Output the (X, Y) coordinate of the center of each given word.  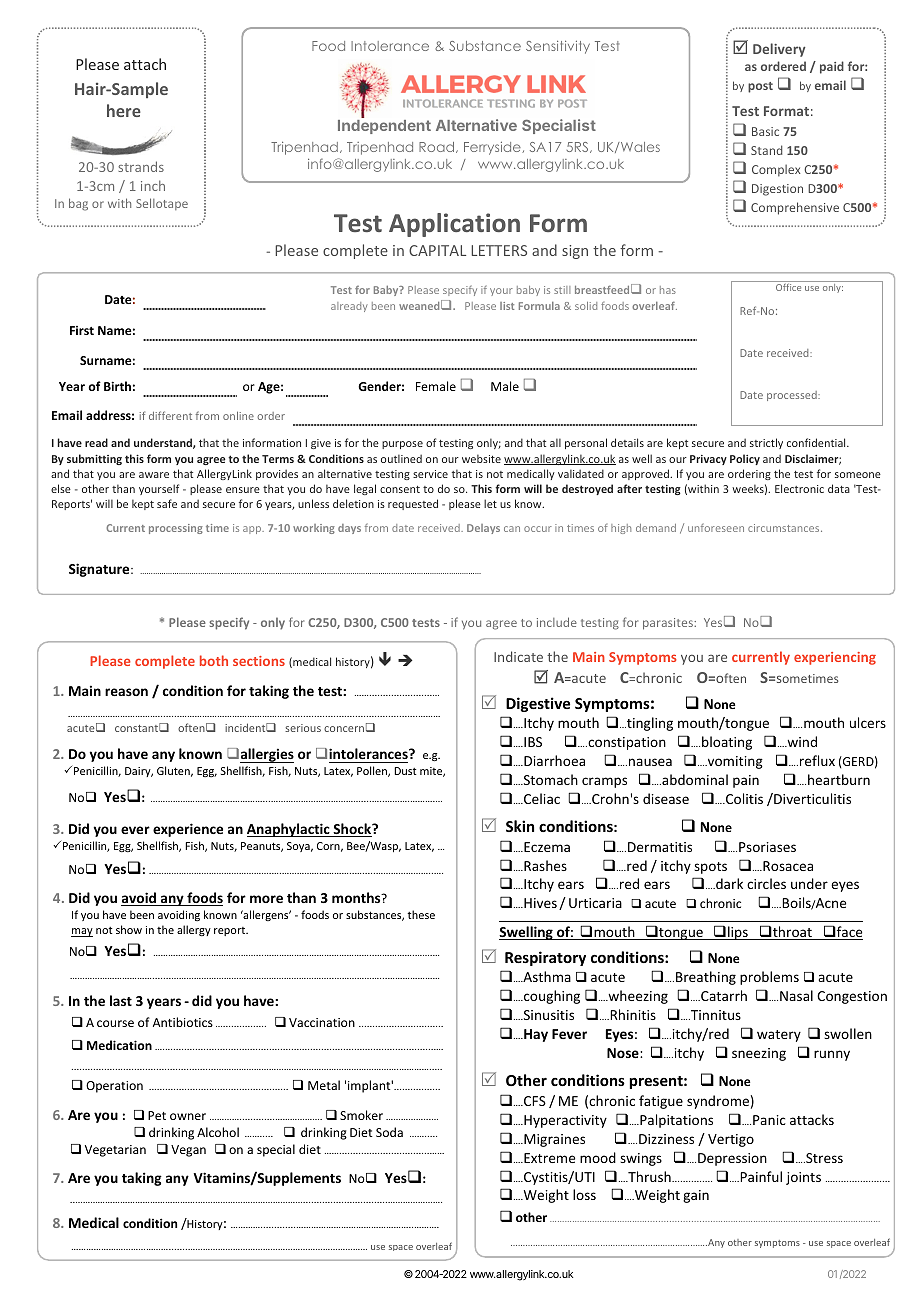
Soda (389, 1132)
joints (803, 1178)
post (760, 87)
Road (438, 147)
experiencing (835, 658)
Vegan (188, 1151)
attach (145, 64)
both (214, 660)
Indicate (518, 656)
